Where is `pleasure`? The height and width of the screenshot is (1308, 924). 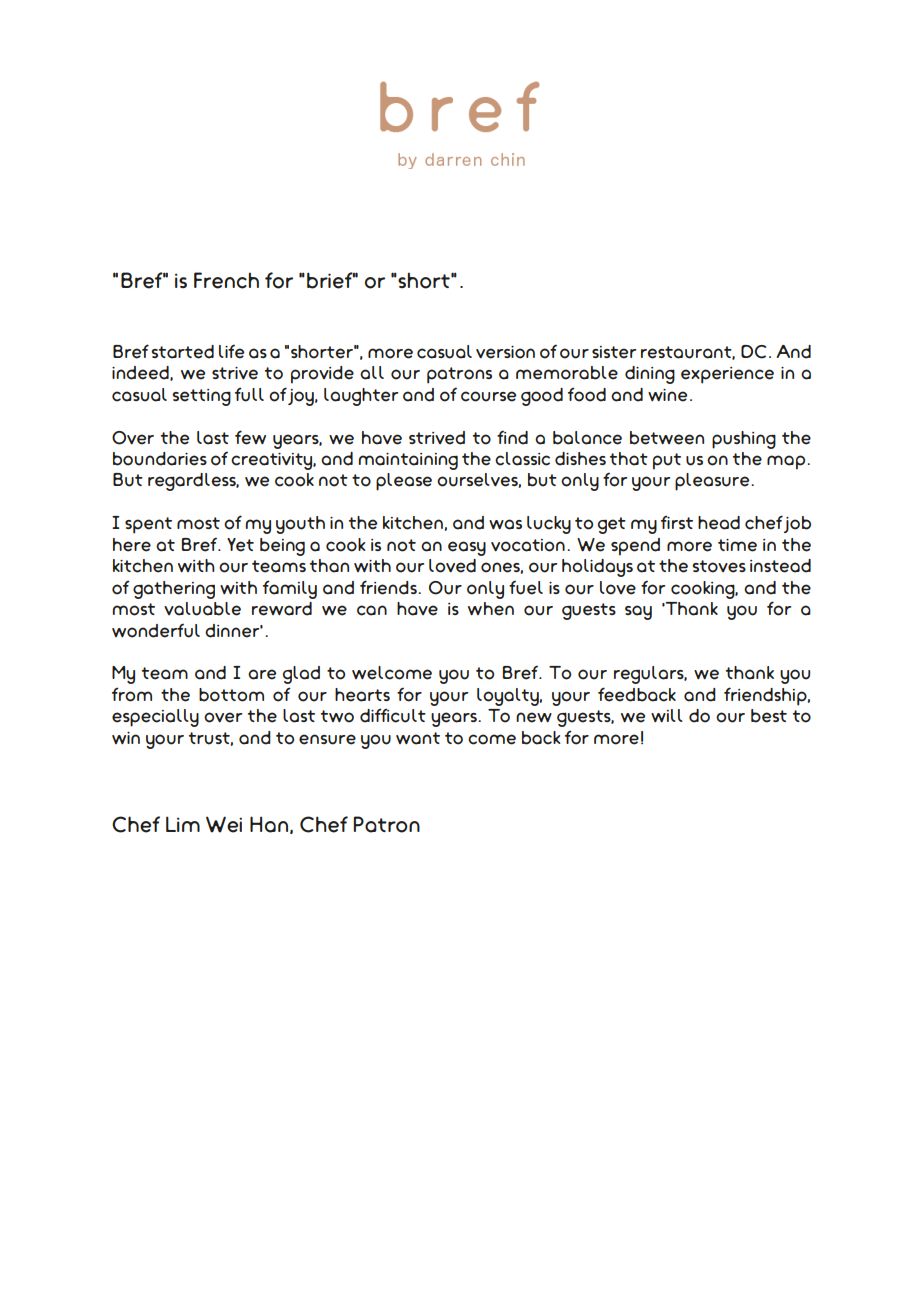
pleasure is located at coordinates (713, 482).
